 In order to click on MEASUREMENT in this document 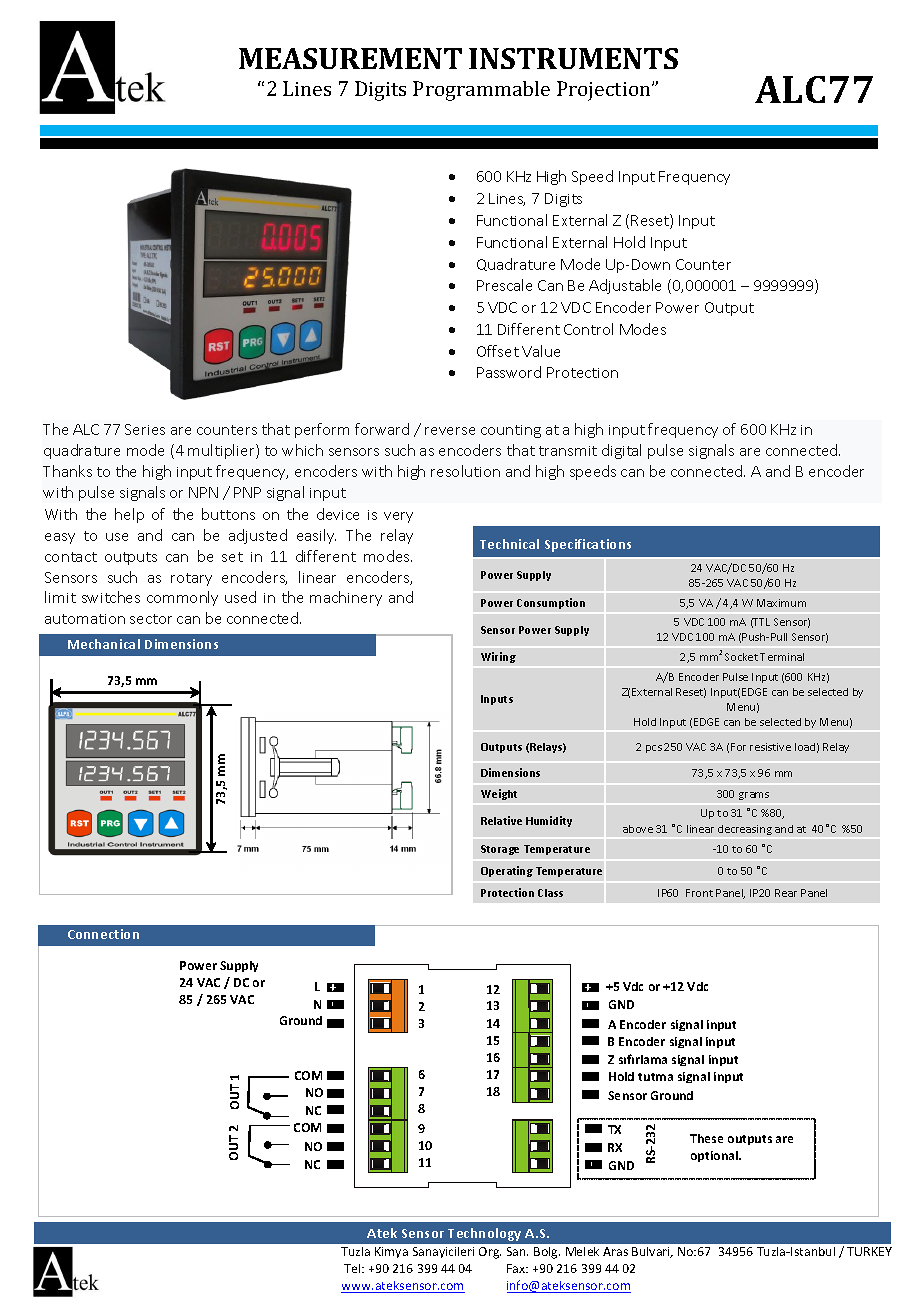, I will do `click(350, 58)`.
